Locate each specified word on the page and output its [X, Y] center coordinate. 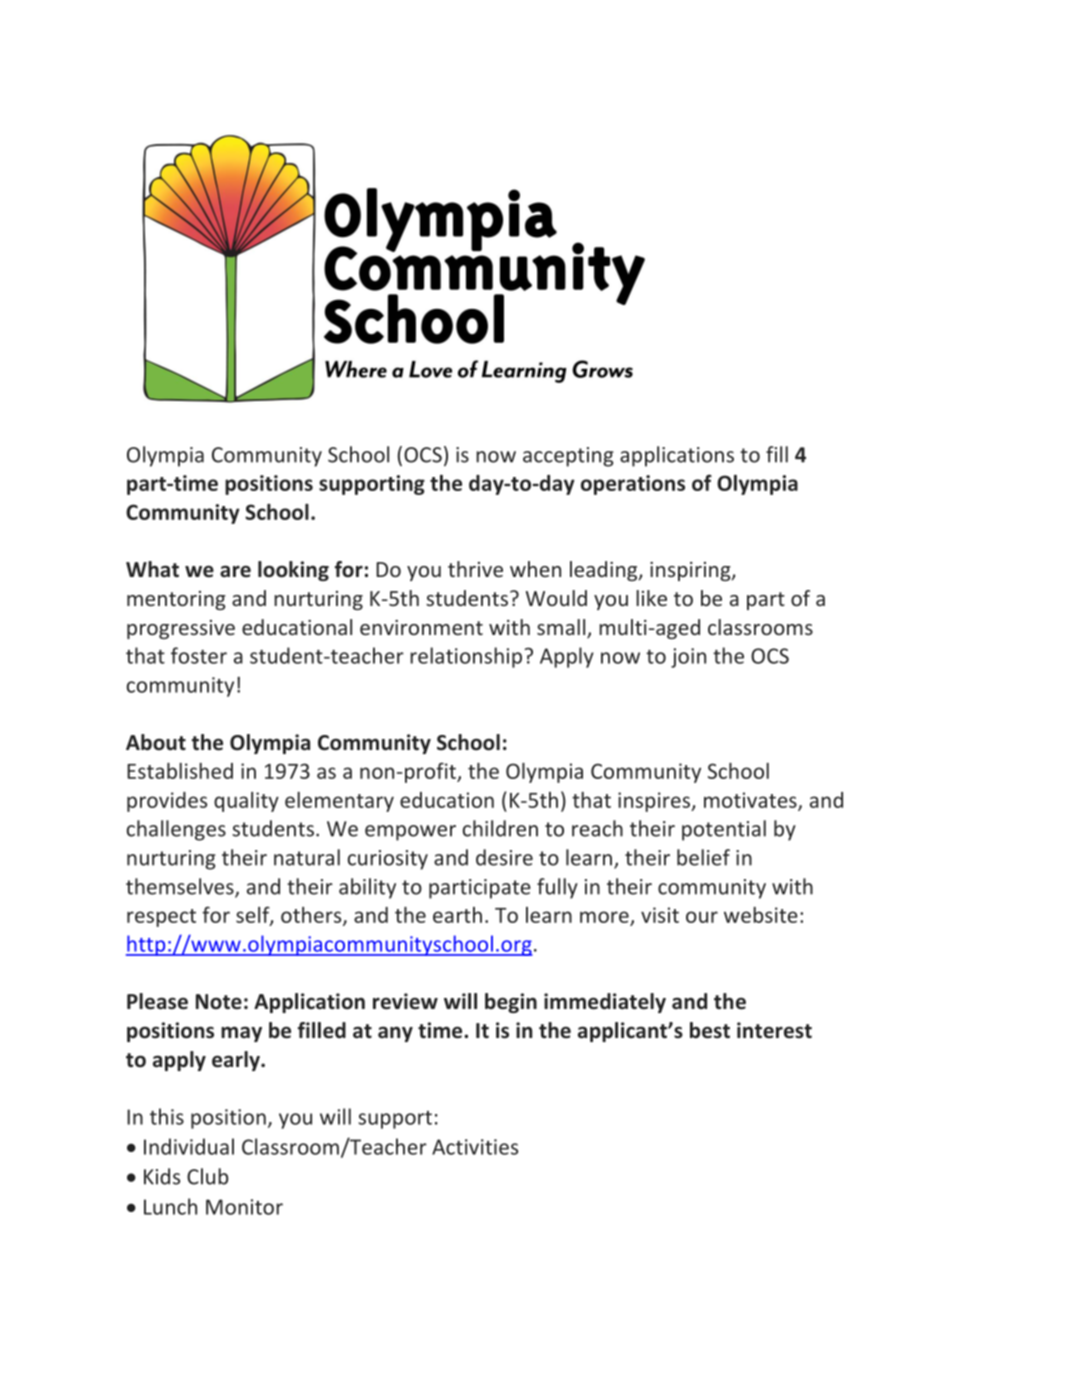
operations [633, 485]
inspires [655, 802]
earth [457, 915]
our [702, 917]
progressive [181, 629]
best [710, 1030]
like [651, 598]
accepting [568, 457]
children [500, 828]
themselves [181, 887]
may [241, 1034]
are [235, 571]
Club [207, 1176]
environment [421, 627]
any [395, 1034]
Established [180, 771]
